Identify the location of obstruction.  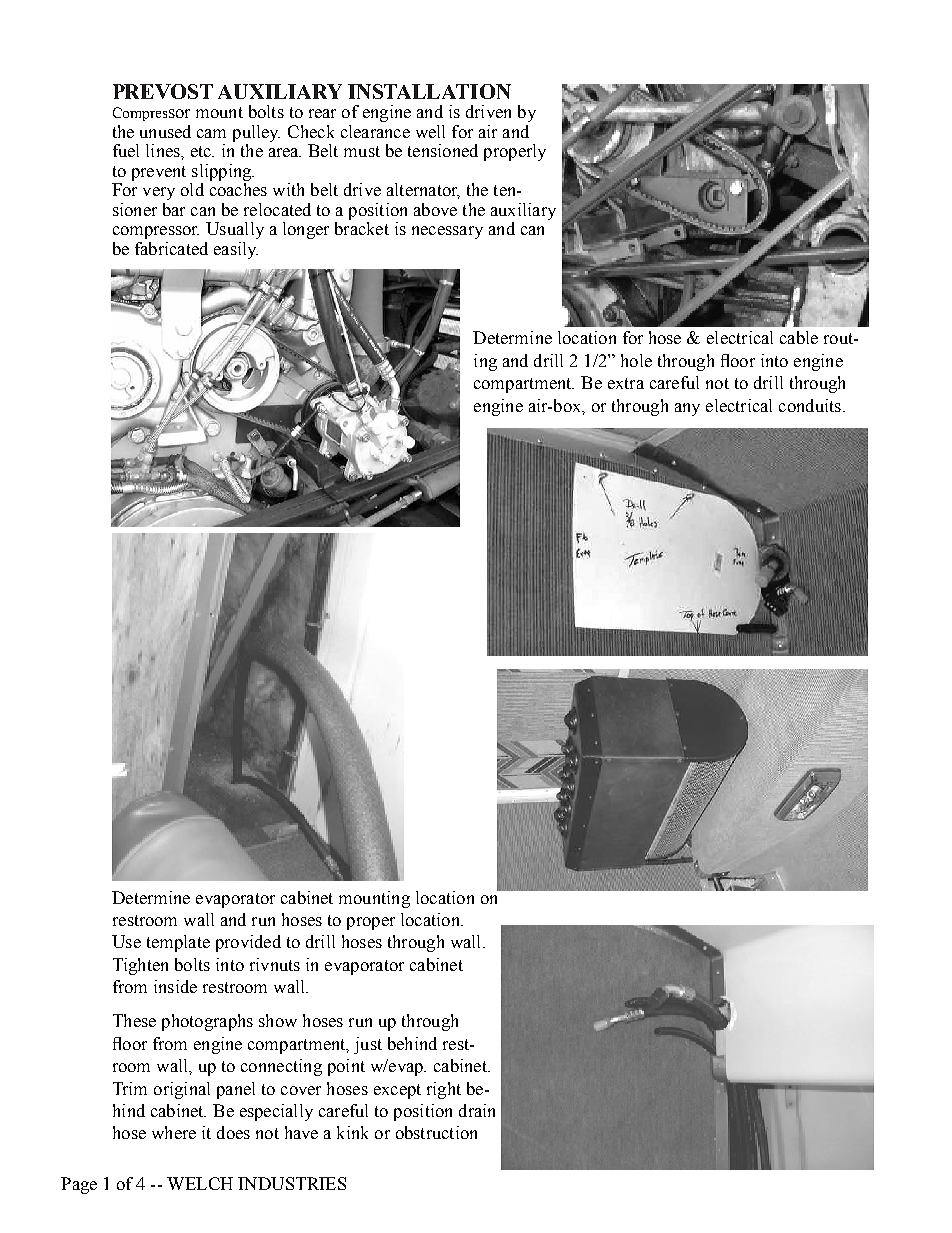
(436, 1132).
